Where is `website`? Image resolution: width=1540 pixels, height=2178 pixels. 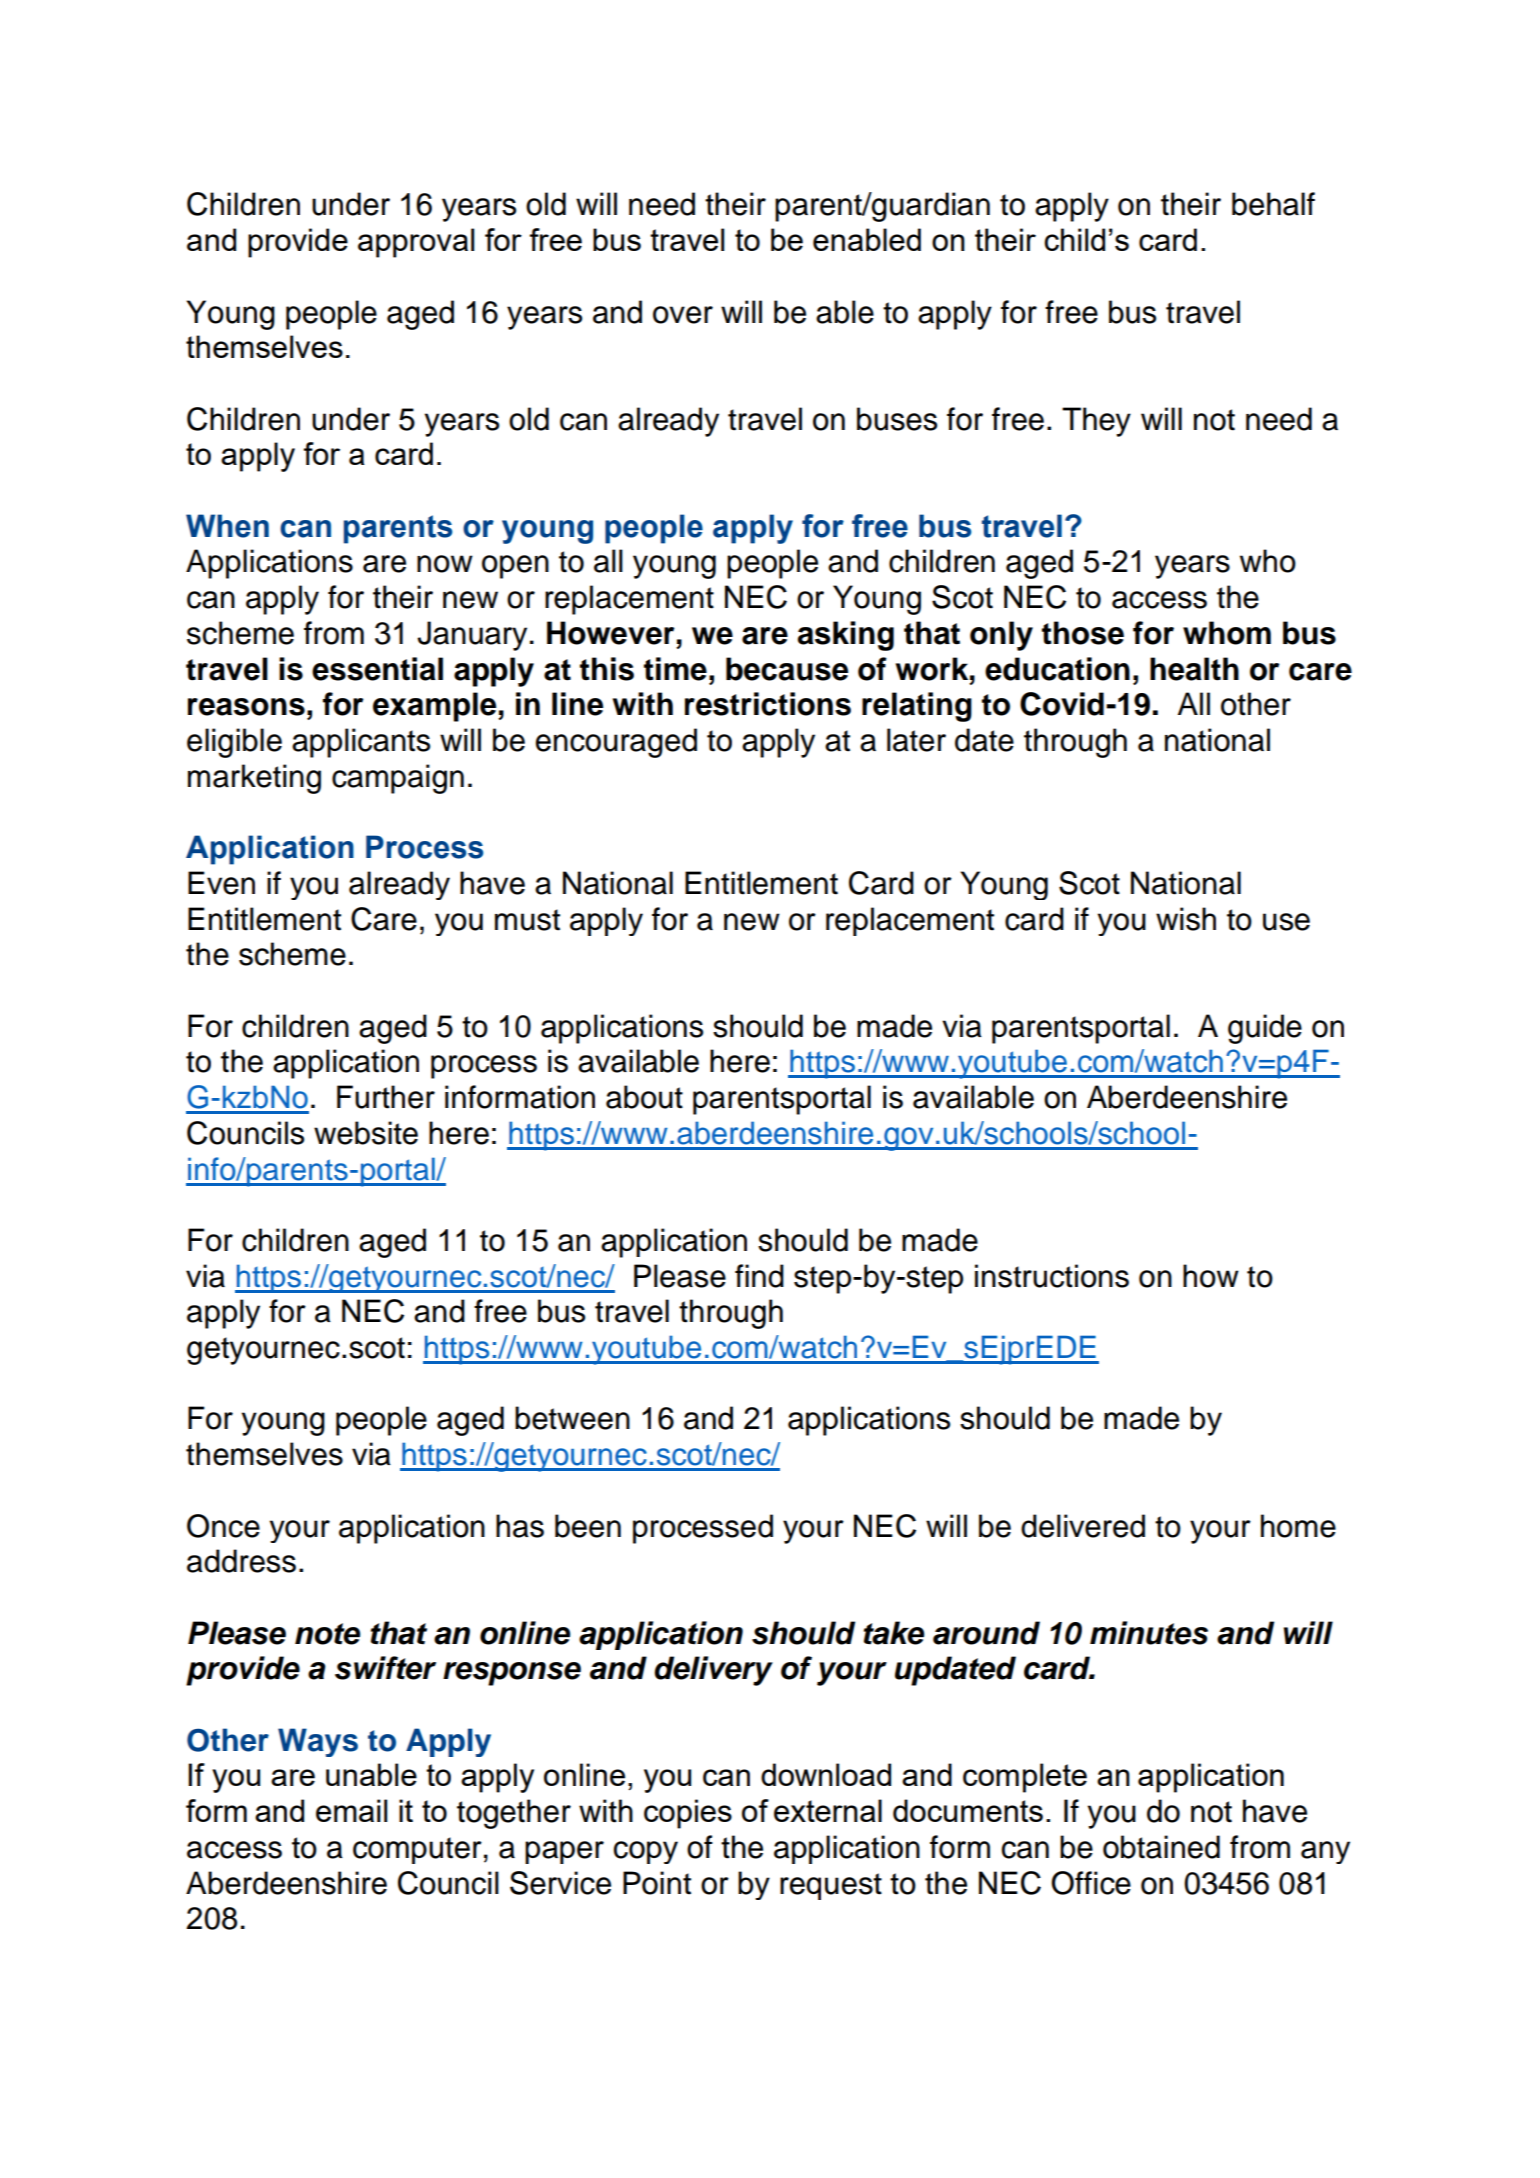 website is located at coordinates (366, 1133).
